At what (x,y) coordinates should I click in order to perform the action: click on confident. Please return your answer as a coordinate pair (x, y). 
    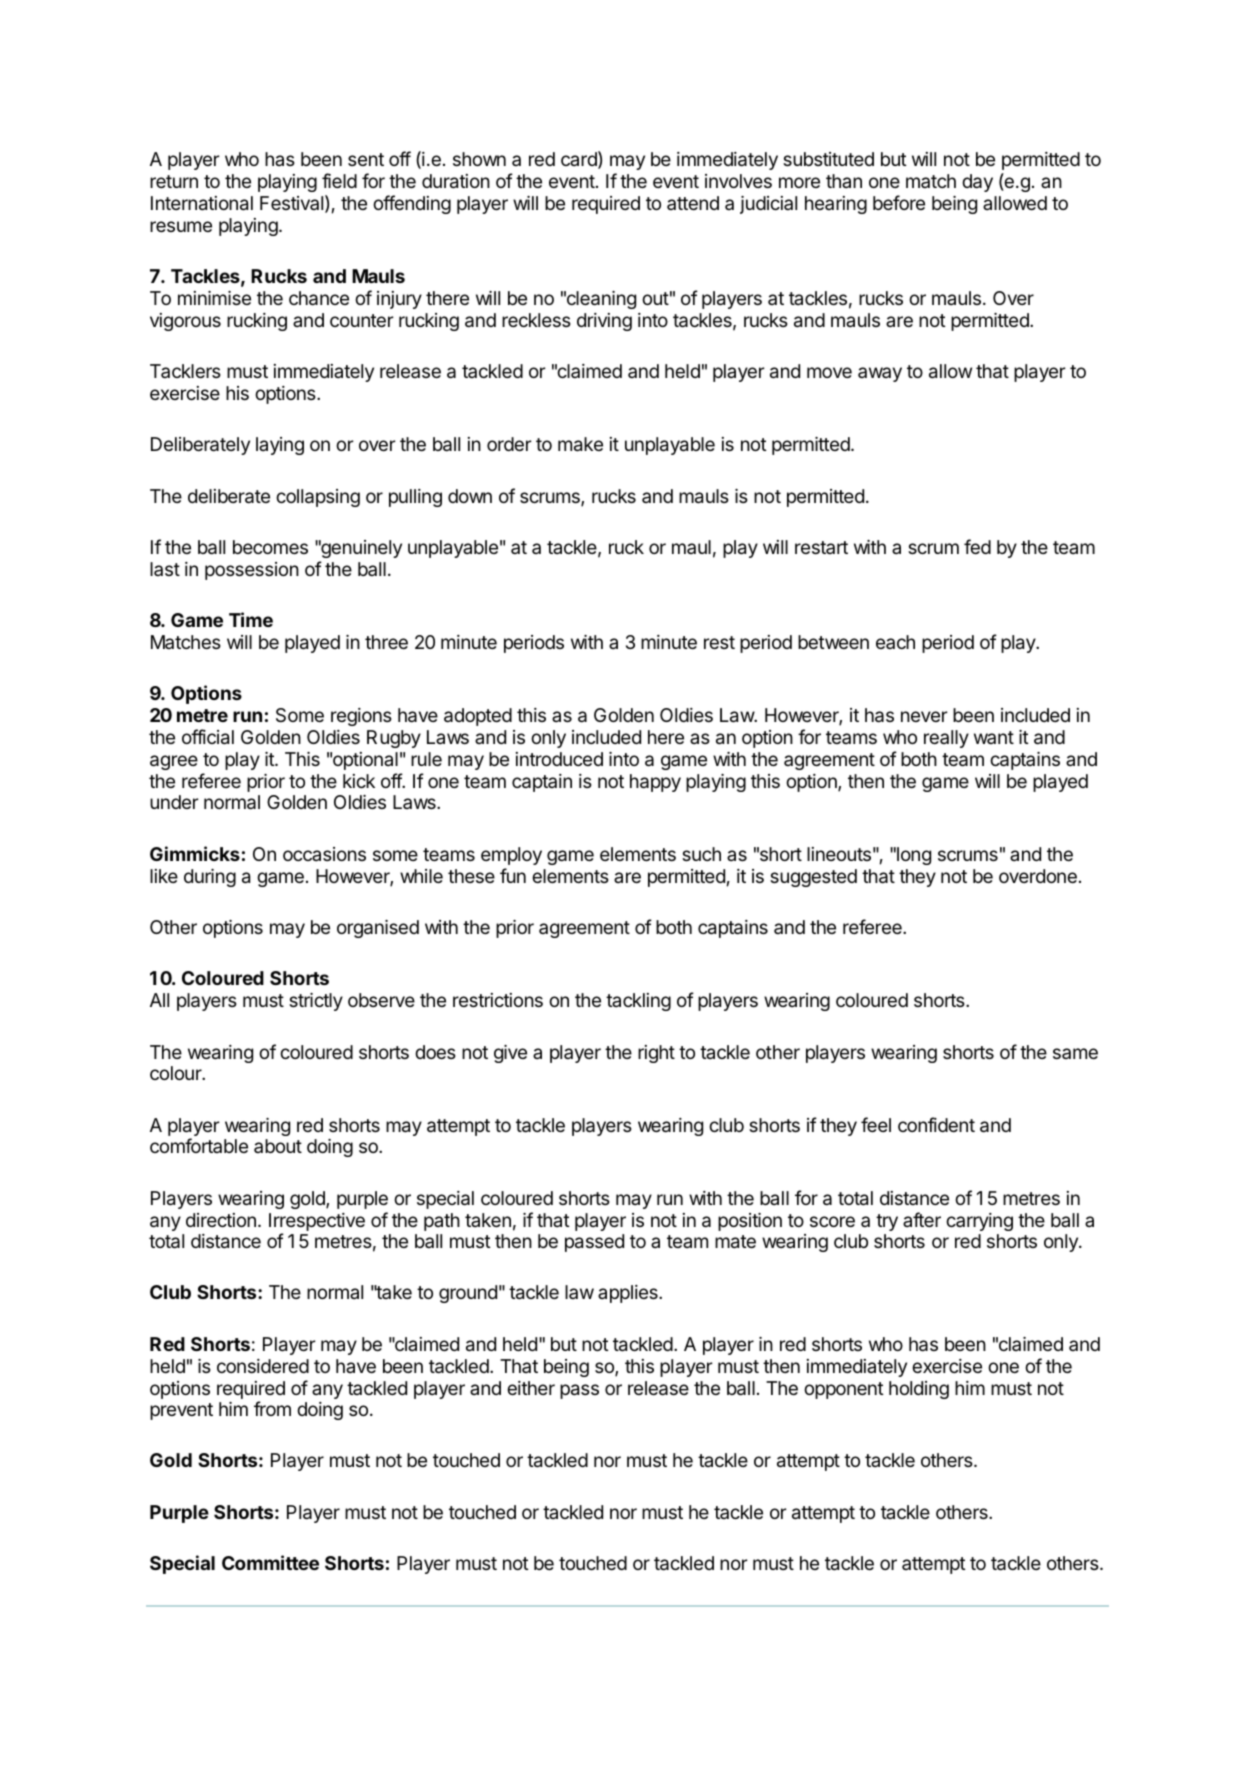
    Looking at the image, I should click on (936, 1124).
